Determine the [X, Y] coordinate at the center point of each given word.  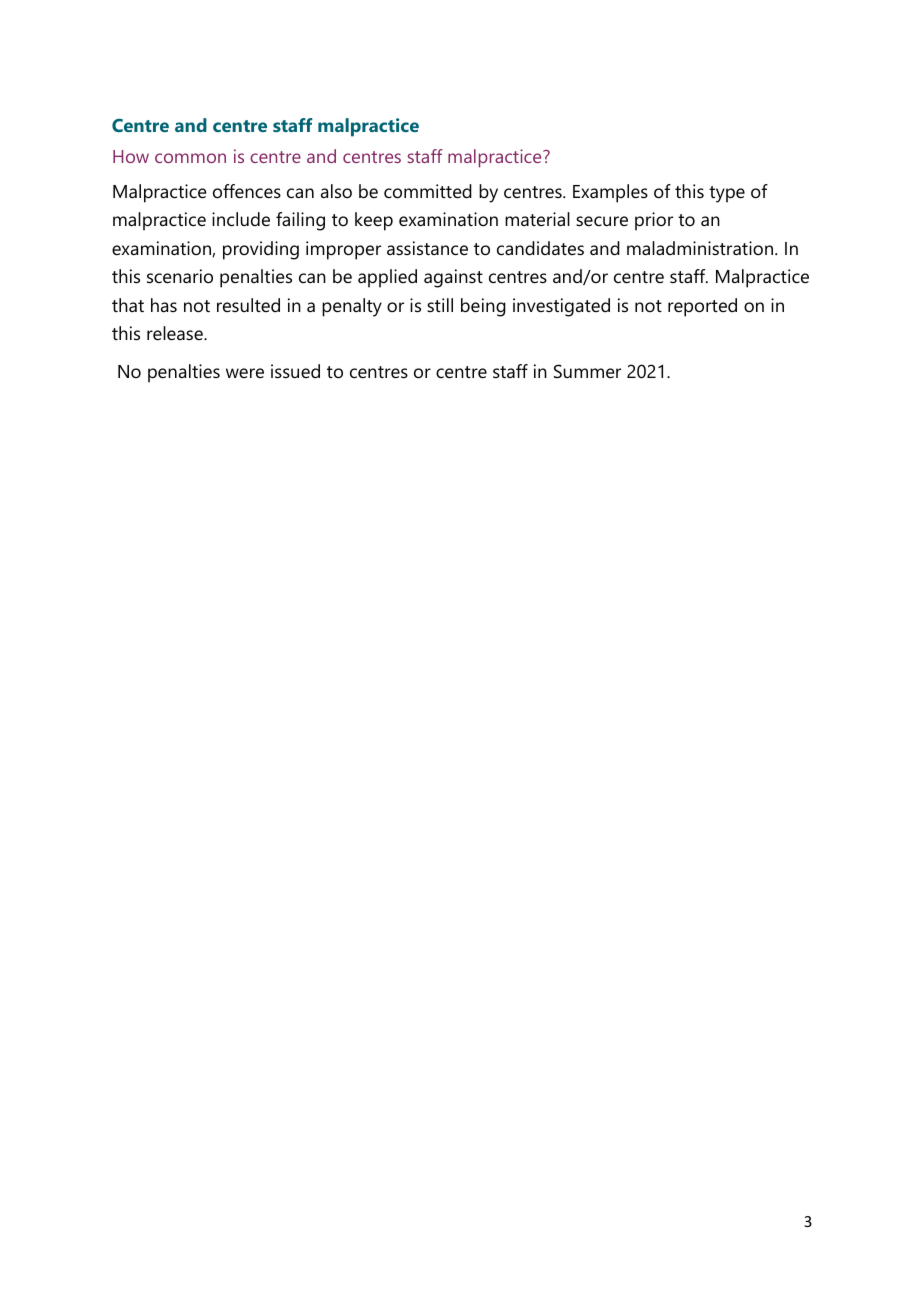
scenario [180, 276]
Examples [610, 193]
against [453, 278]
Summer [587, 371]
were [245, 373]
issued [295, 371]
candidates [540, 248]
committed [428, 191]
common [190, 158]
